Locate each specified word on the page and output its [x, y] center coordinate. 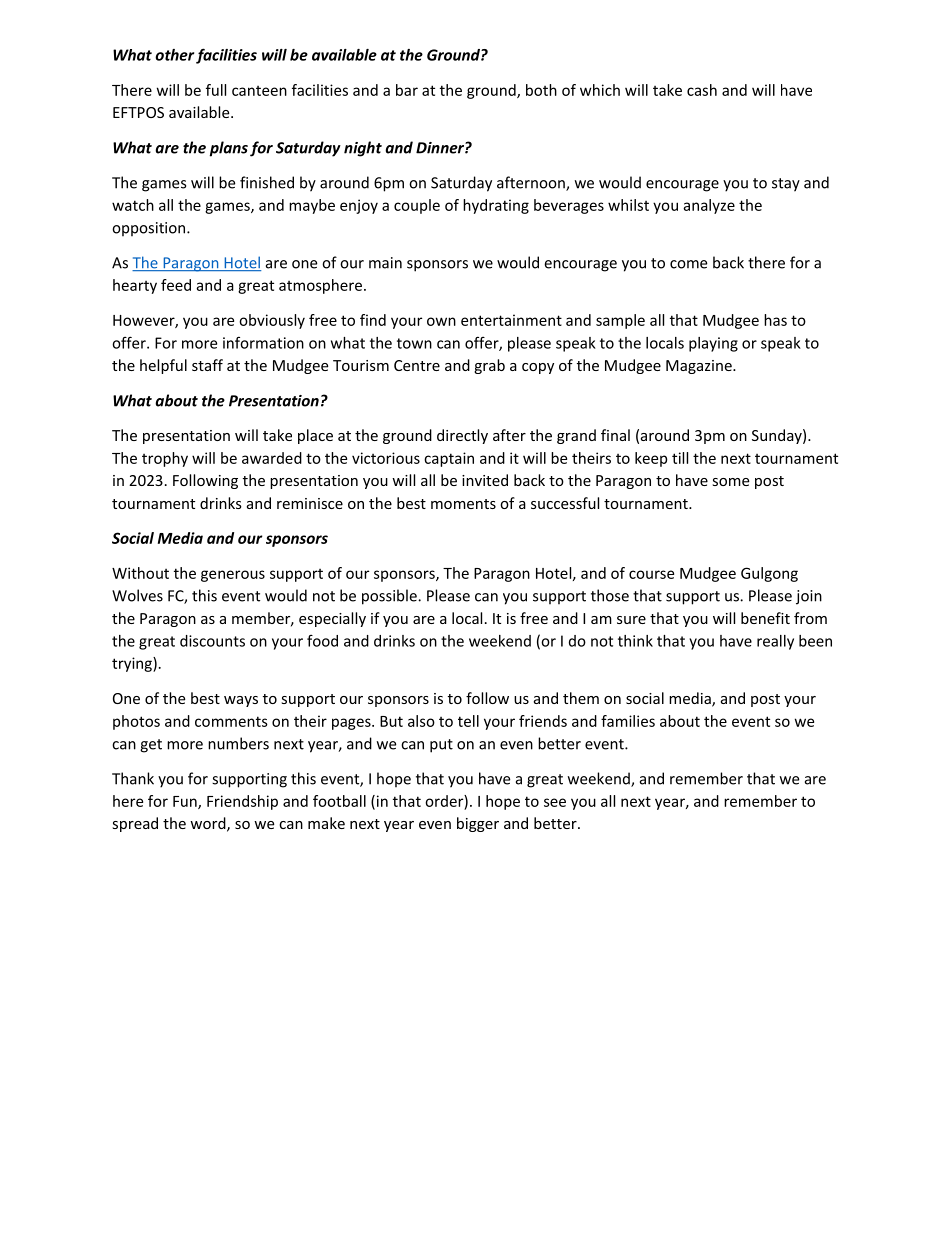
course [651, 574]
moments [463, 504]
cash [702, 90]
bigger [478, 824]
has [775, 320]
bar [407, 90]
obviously [272, 321]
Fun [186, 802]
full [216, 90]
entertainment [511, 320]
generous [233, 576]
